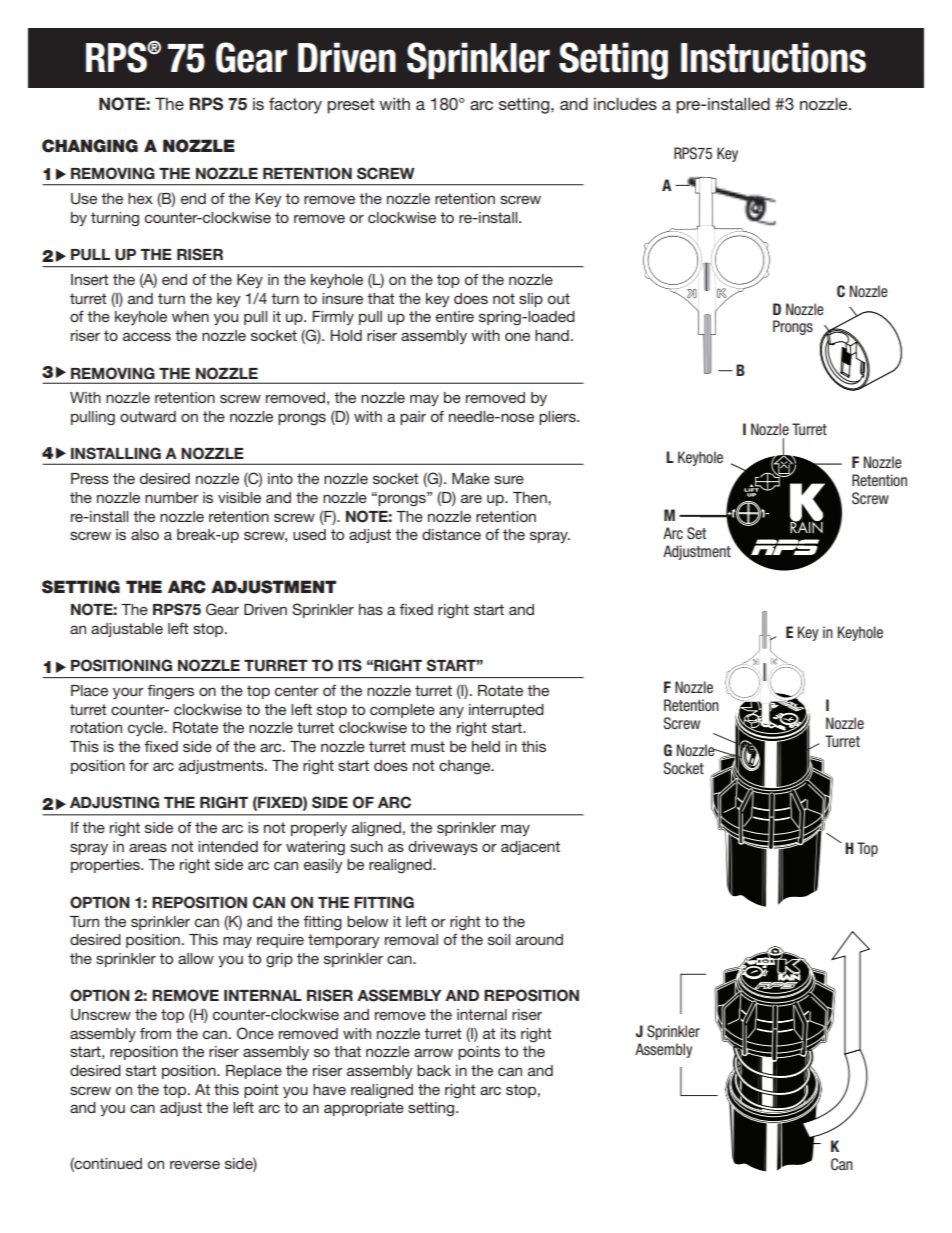 This image has width=952, height=1233. What do you see at coordinates (190, 316) in the image?
I see `when` at bounding box center [190, 316].
